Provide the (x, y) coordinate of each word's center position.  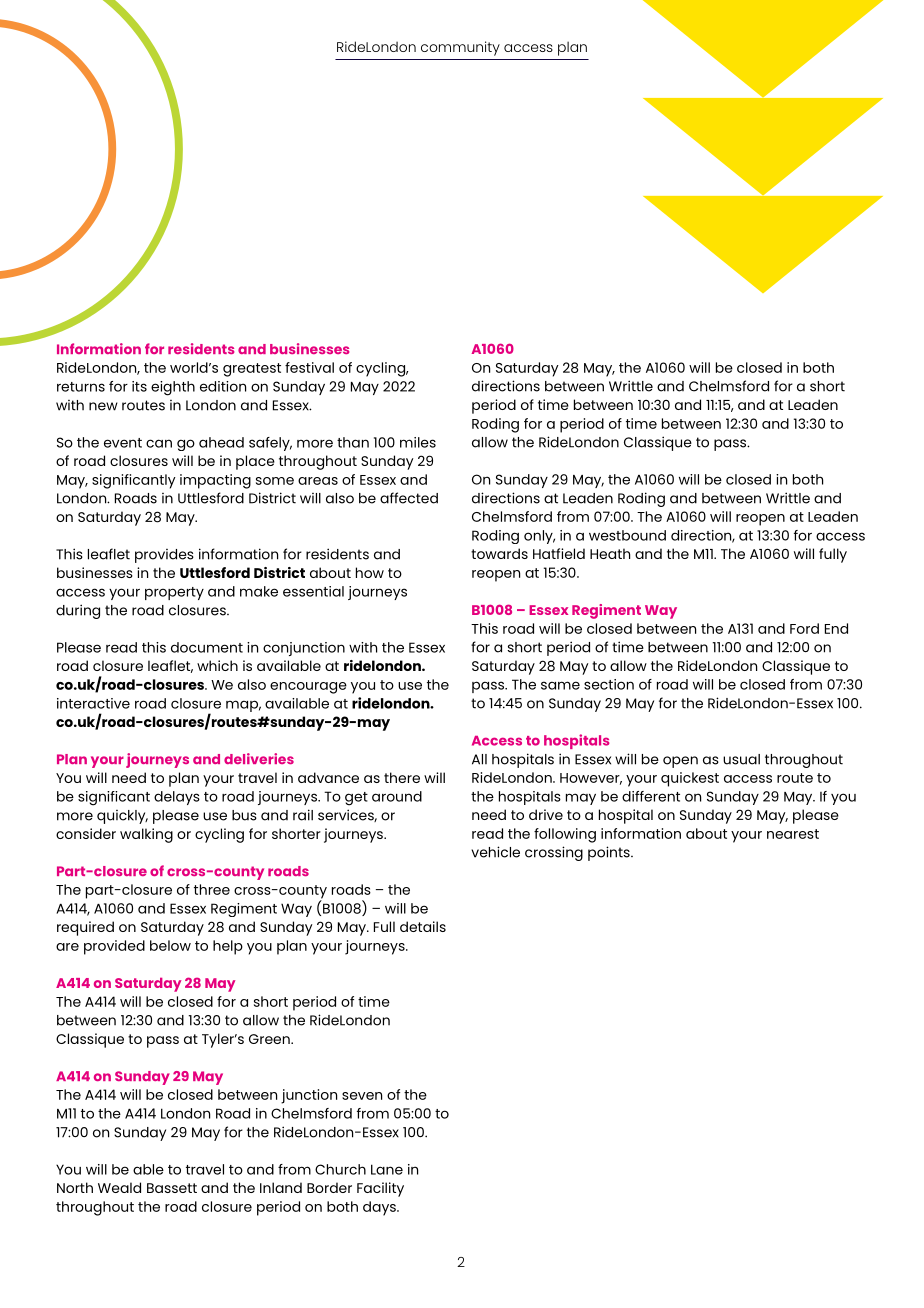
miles (418, 442)
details (423, 926)
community (460, 48)
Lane (387, 1169)
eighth (173, 388)
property (174, 593)
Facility (380, 1189)
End (836, 628)
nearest (793, 834)
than (353, 442)
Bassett (172, 1188)
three (212, 889)
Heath (610, 553)
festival (309, 367)
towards (499, 553)
